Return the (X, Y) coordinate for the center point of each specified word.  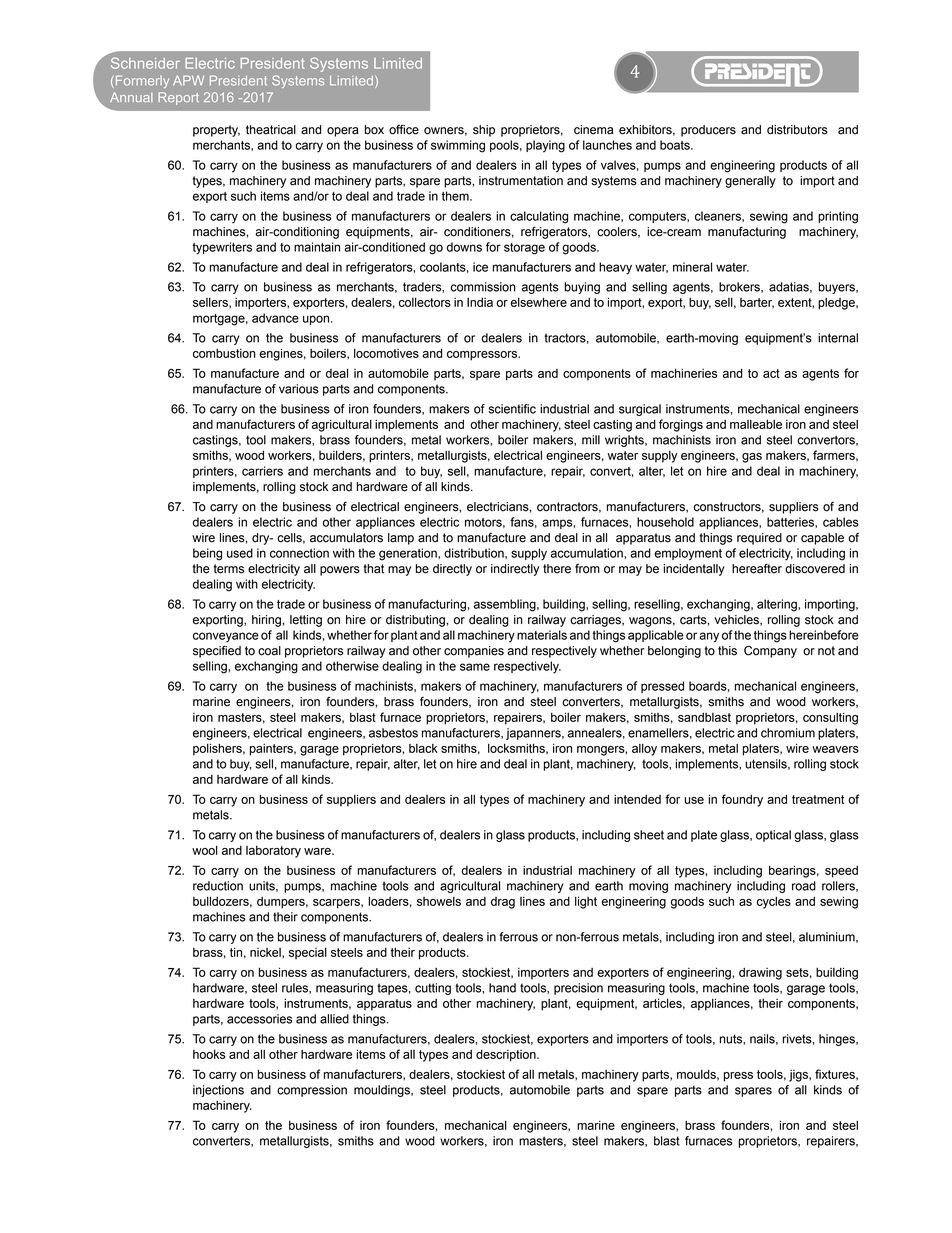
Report (178, 98)
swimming (458, 146)
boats (676, 145)
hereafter (757, 569)
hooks (209, 1054)
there (557, 569)
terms (229, 569)
